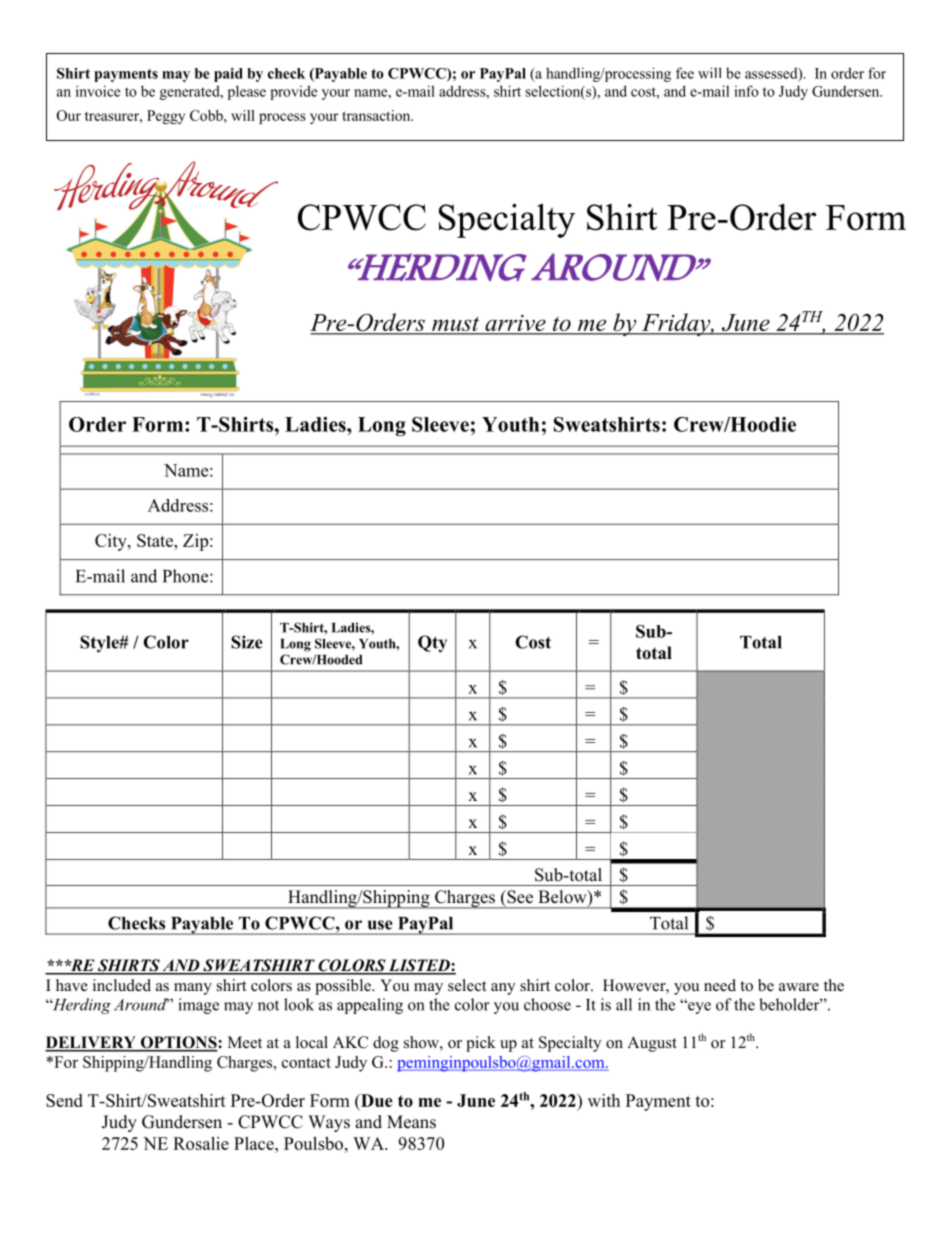  I want to click on City, so click(112, 542).
